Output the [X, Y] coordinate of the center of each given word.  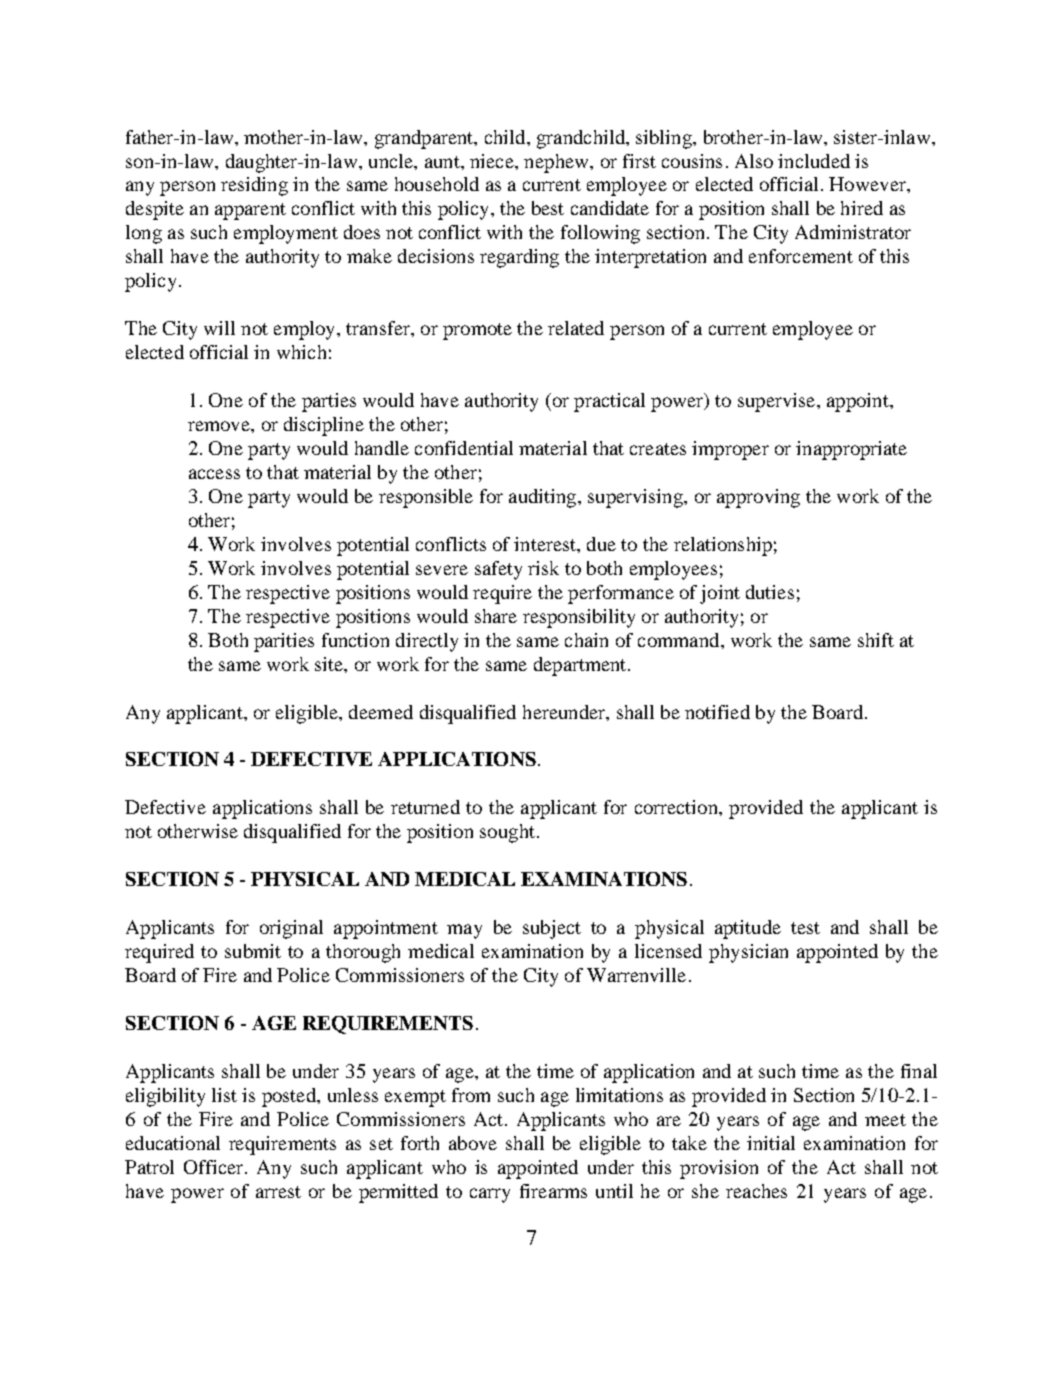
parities [284, 642]
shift [876, 640]
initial [771, 1143]
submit [253, 951]
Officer [215, 1167]
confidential [464, 448]
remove [220, 426]
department [581, 666]
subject [552, 929]
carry [490, 1195]
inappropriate [851, 450]
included [814, 161]
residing [254, 186]
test [805, 928]
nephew [557, 163]
